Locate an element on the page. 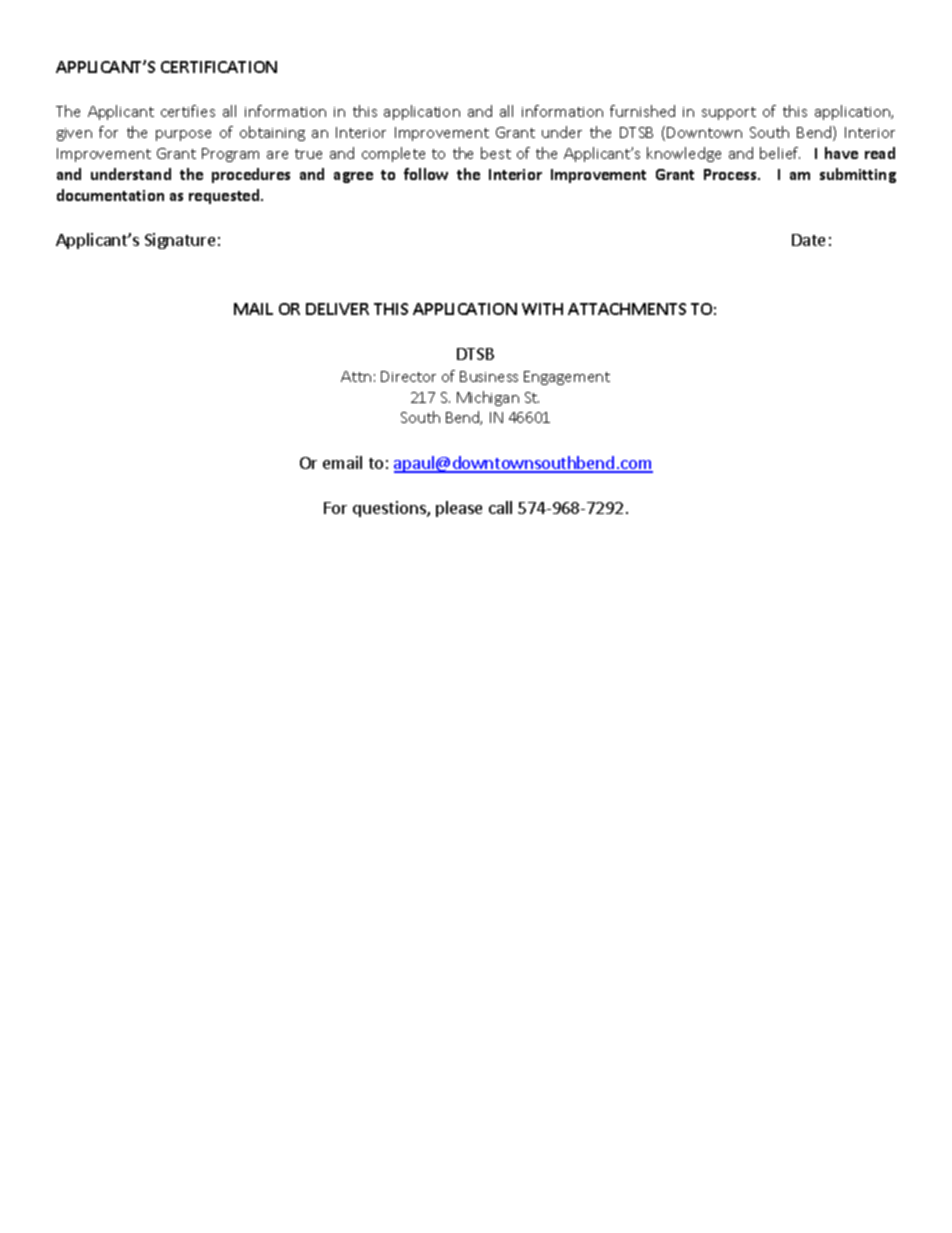  questions is located at coordinates (390, 509).
